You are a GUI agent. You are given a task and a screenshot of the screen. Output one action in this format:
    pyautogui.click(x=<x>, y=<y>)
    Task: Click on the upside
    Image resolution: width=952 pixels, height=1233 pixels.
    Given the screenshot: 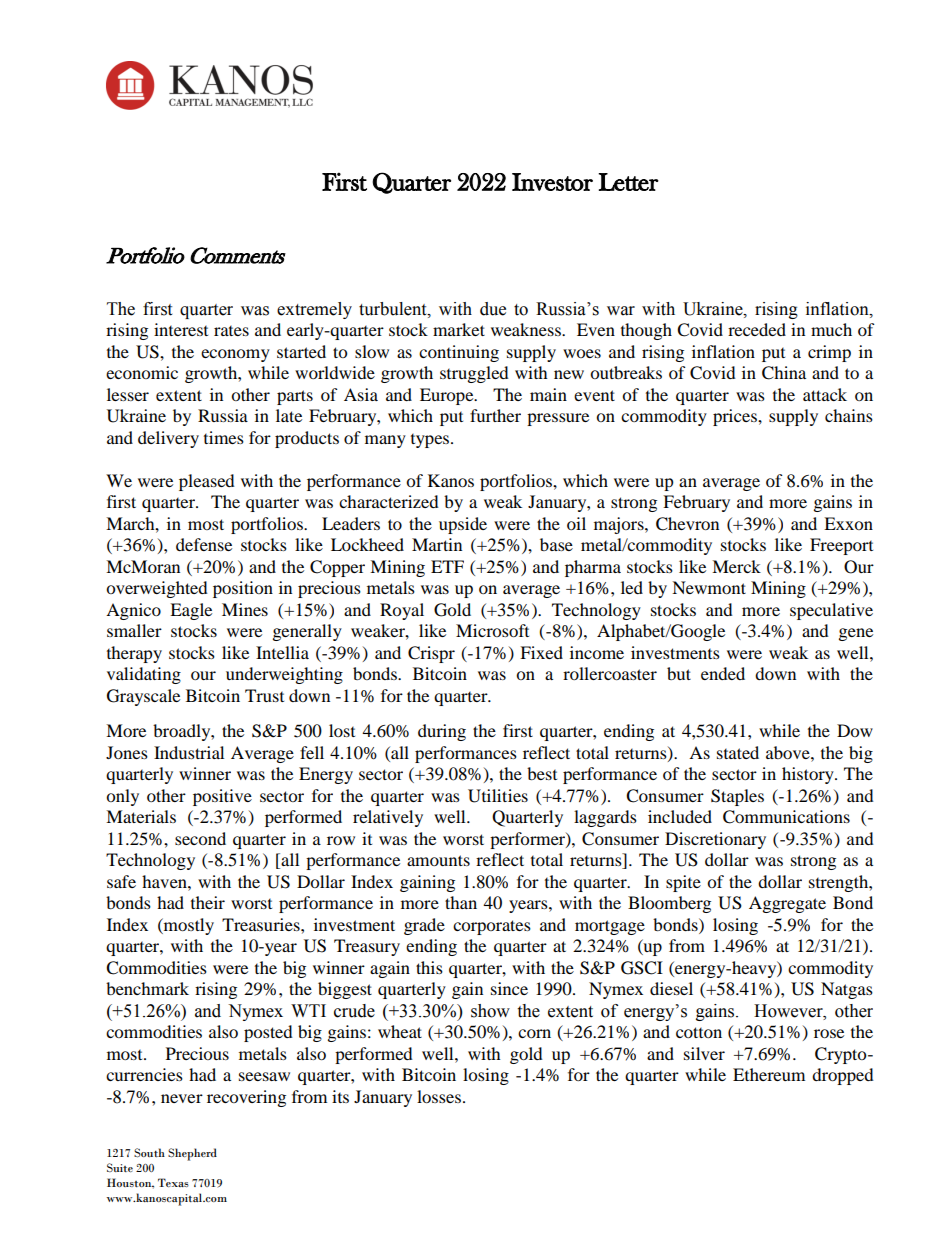 What is the action you would take?
    pyautogui.click(x=463, y=525)
